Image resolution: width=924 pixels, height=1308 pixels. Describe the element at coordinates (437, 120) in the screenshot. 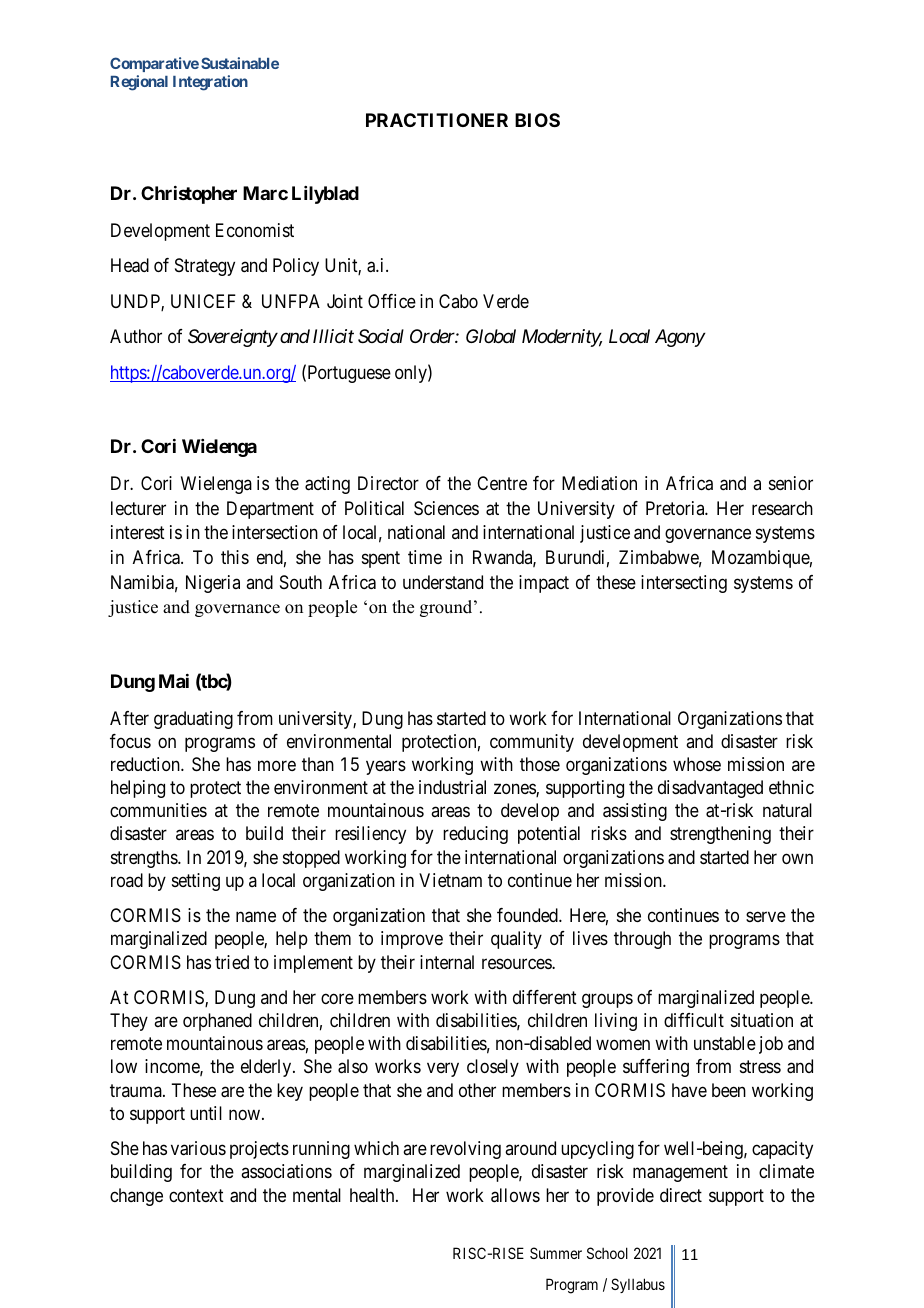

I see `PRACTITIONER` at that location.
